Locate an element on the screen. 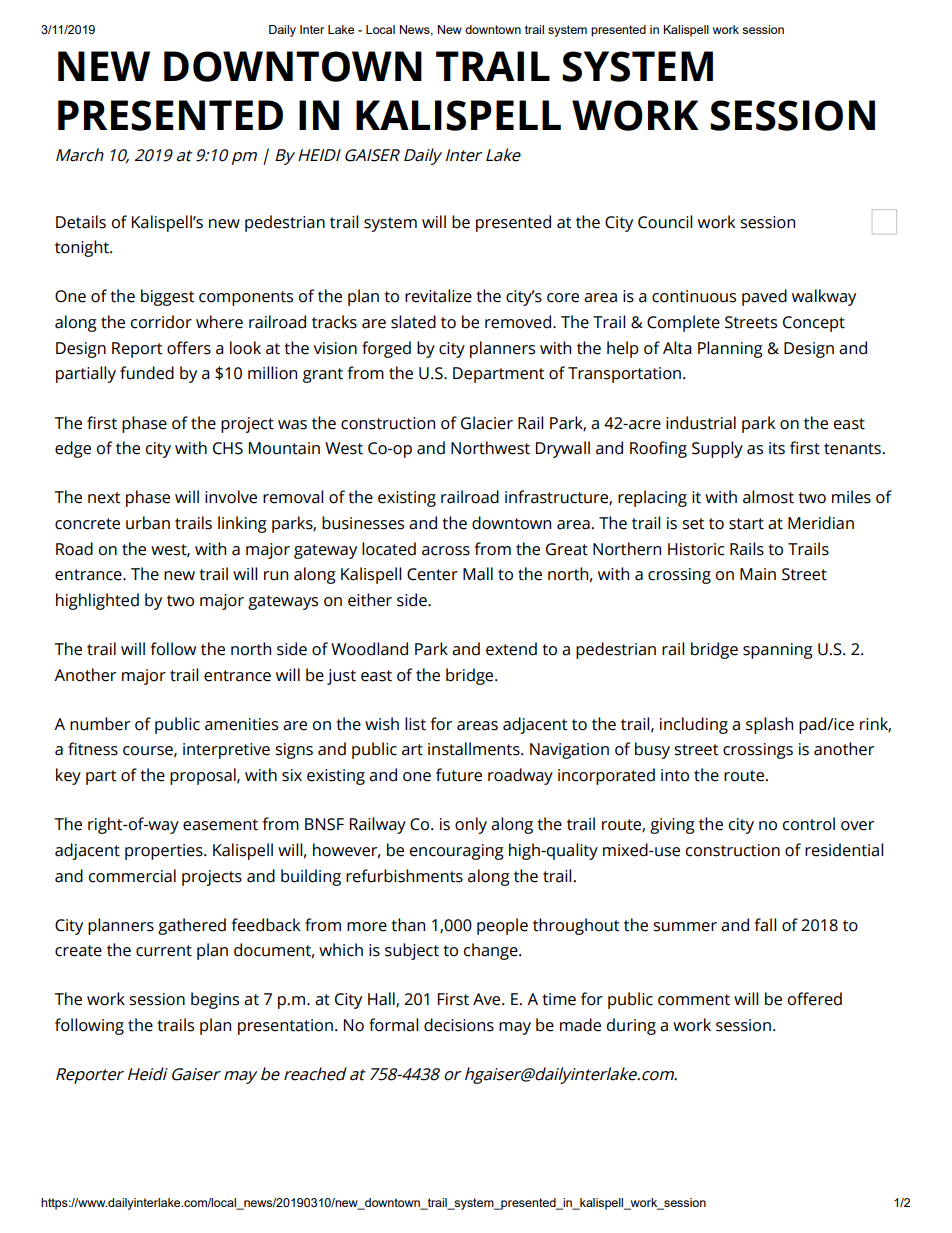  extend is located at coordinates (511, 649).
